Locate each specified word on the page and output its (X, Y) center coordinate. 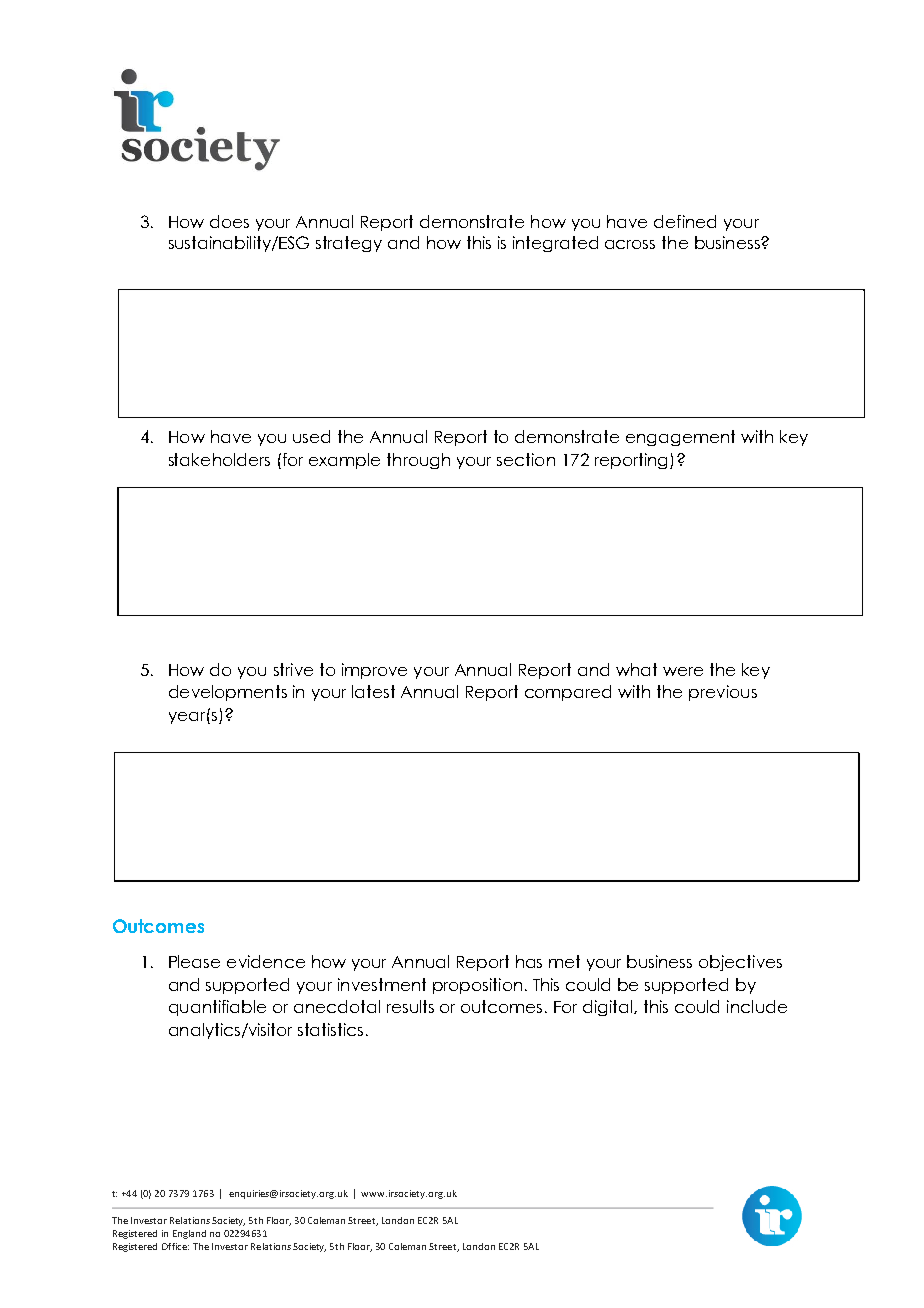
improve (374, 671)
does (229, 221)
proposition (477, 986)
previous (723, 693)
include (757, 1006)
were (683, 671)
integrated (555, 244)
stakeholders (219, 459)
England (189, 1234)
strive (293, 669)
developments (228, 693)
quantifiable (217, 1008)
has (529, 961)
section (526, 459)
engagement (680, 438)
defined (685, 221)
